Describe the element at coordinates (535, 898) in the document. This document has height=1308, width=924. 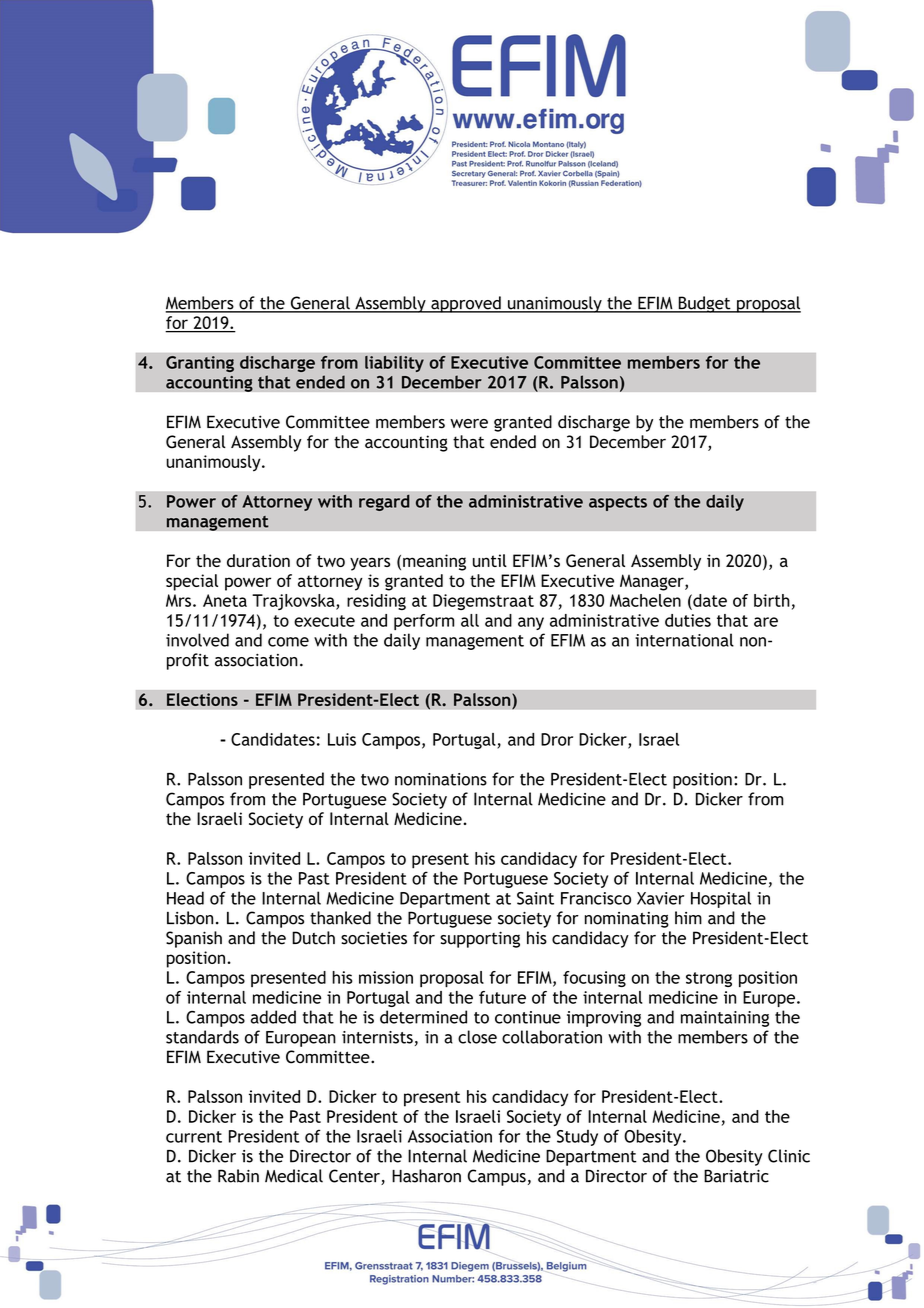
I see `Saint` at that location.
